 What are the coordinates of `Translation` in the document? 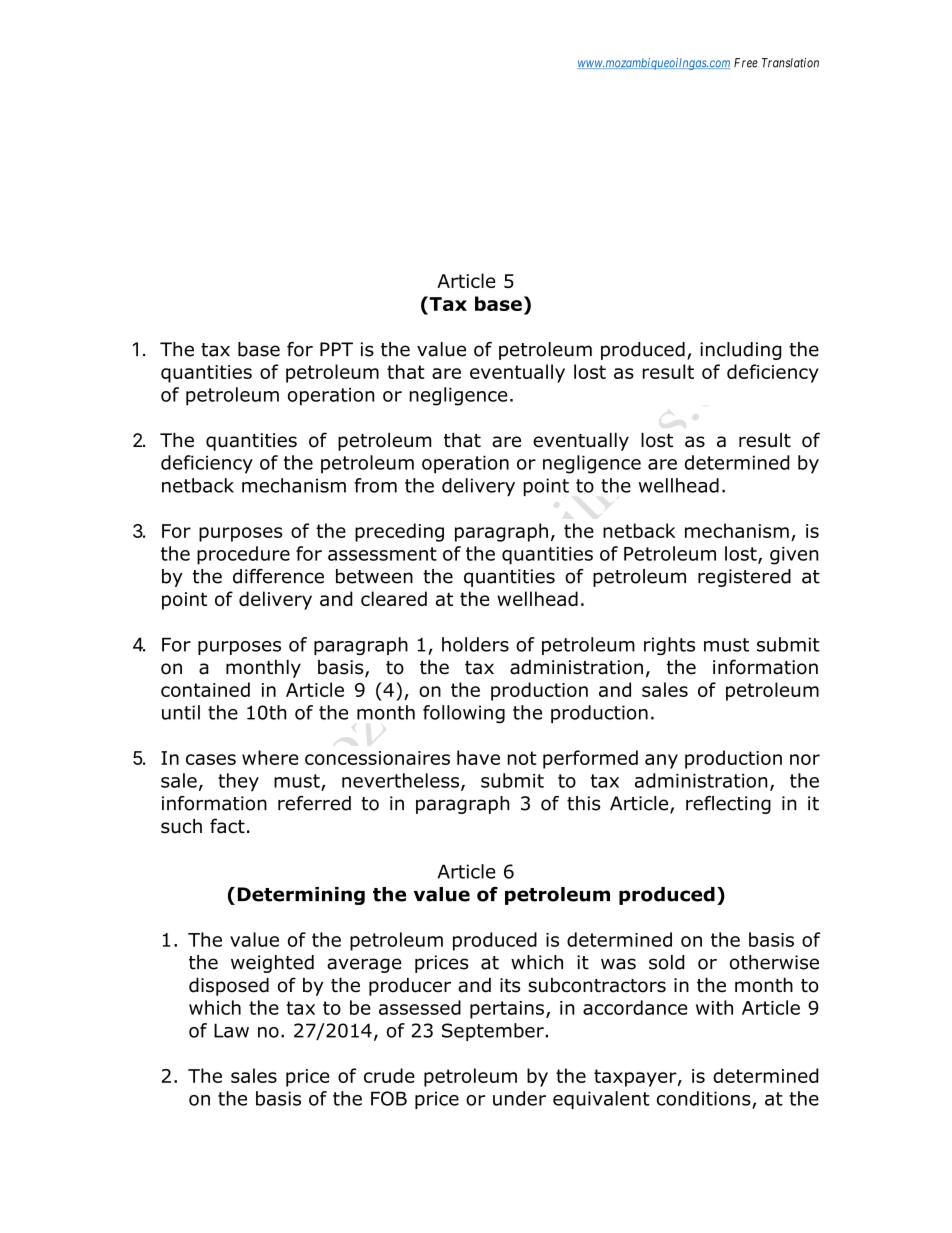 It's located at (790, 63).
